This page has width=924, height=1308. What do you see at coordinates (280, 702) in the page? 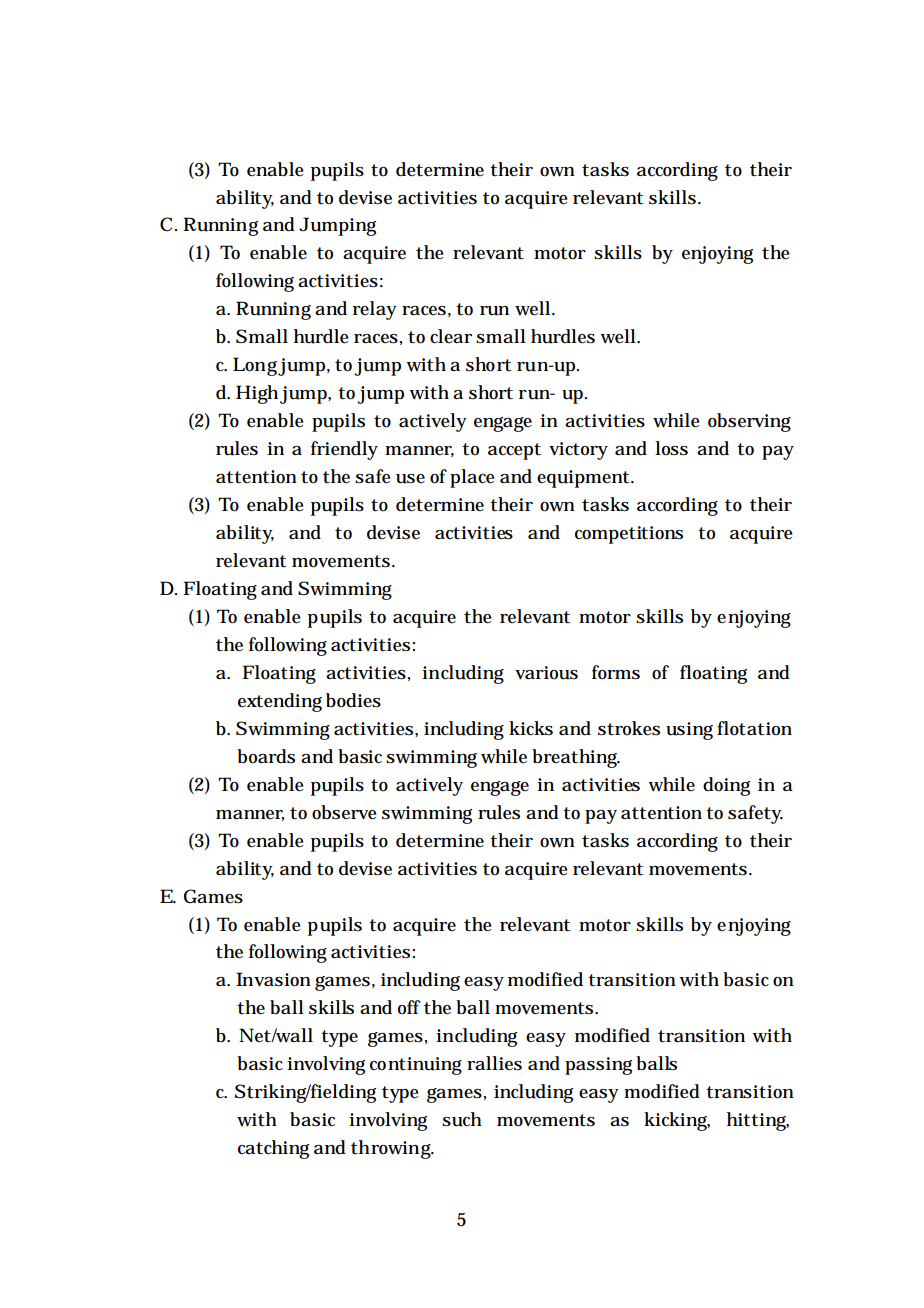
I see `extending` at bounding box center [280, 702].
